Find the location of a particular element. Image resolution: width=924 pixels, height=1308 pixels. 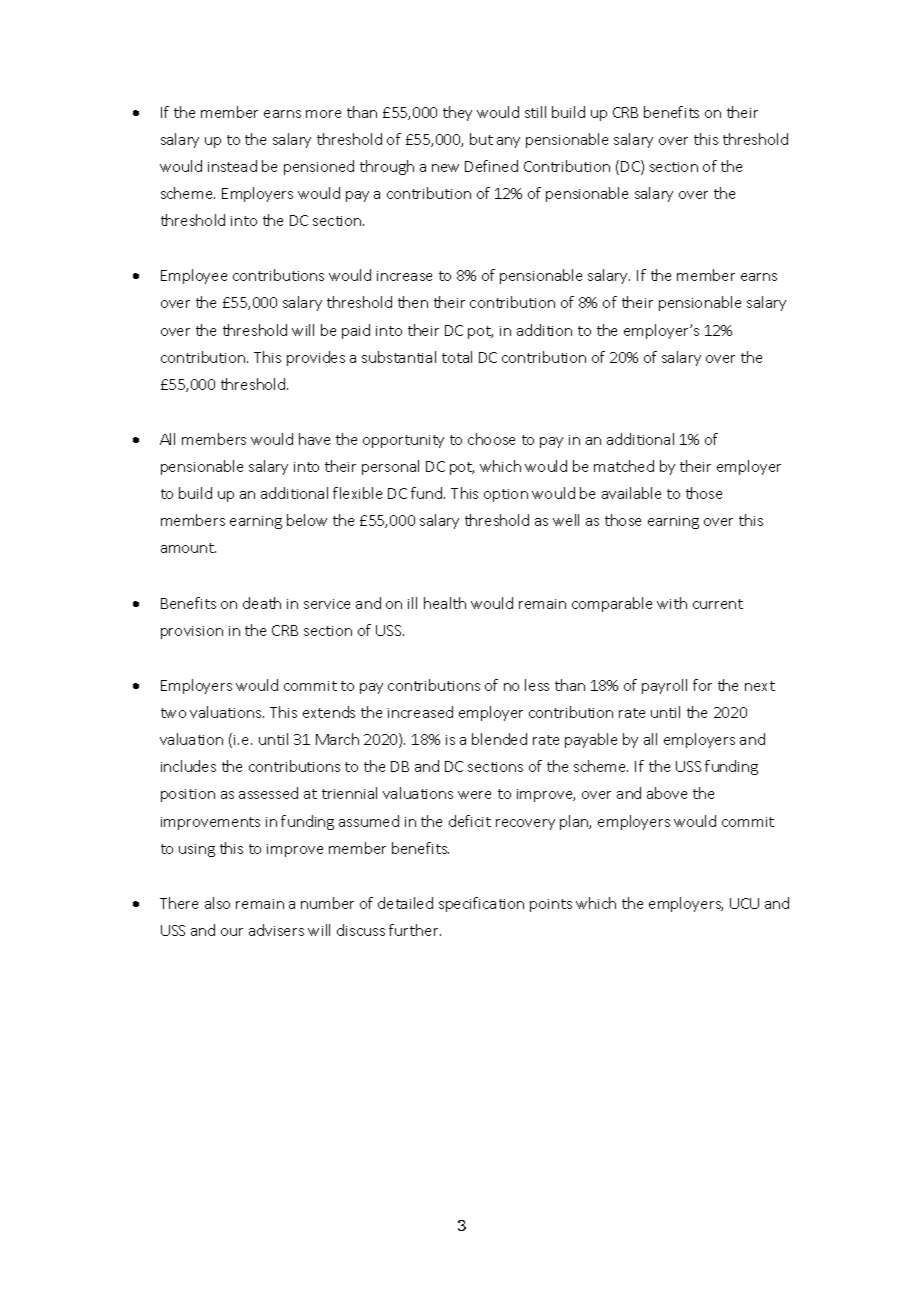

blended is located at coordinates (499, 739).
